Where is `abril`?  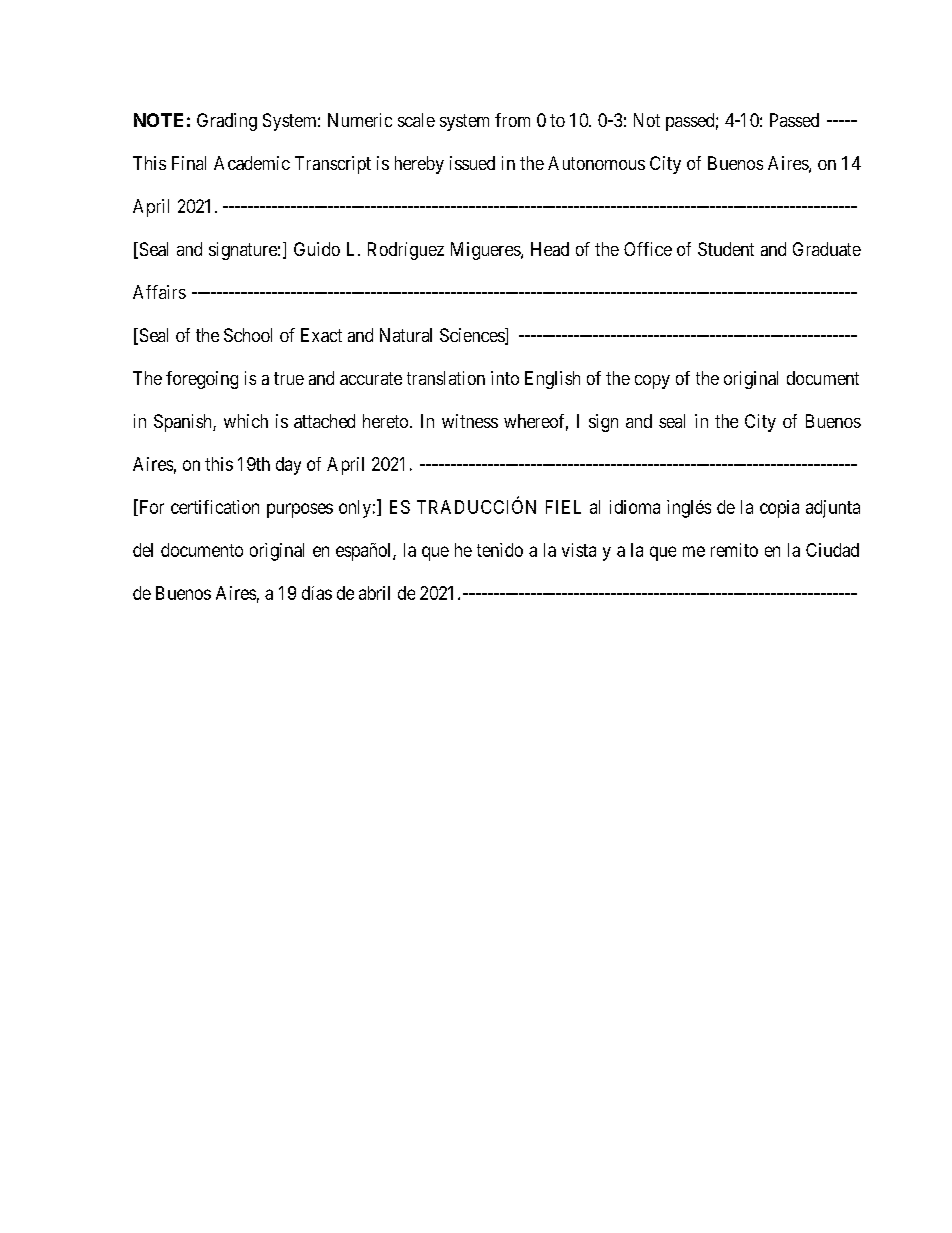 abril is located at coordinates (374, 593).
